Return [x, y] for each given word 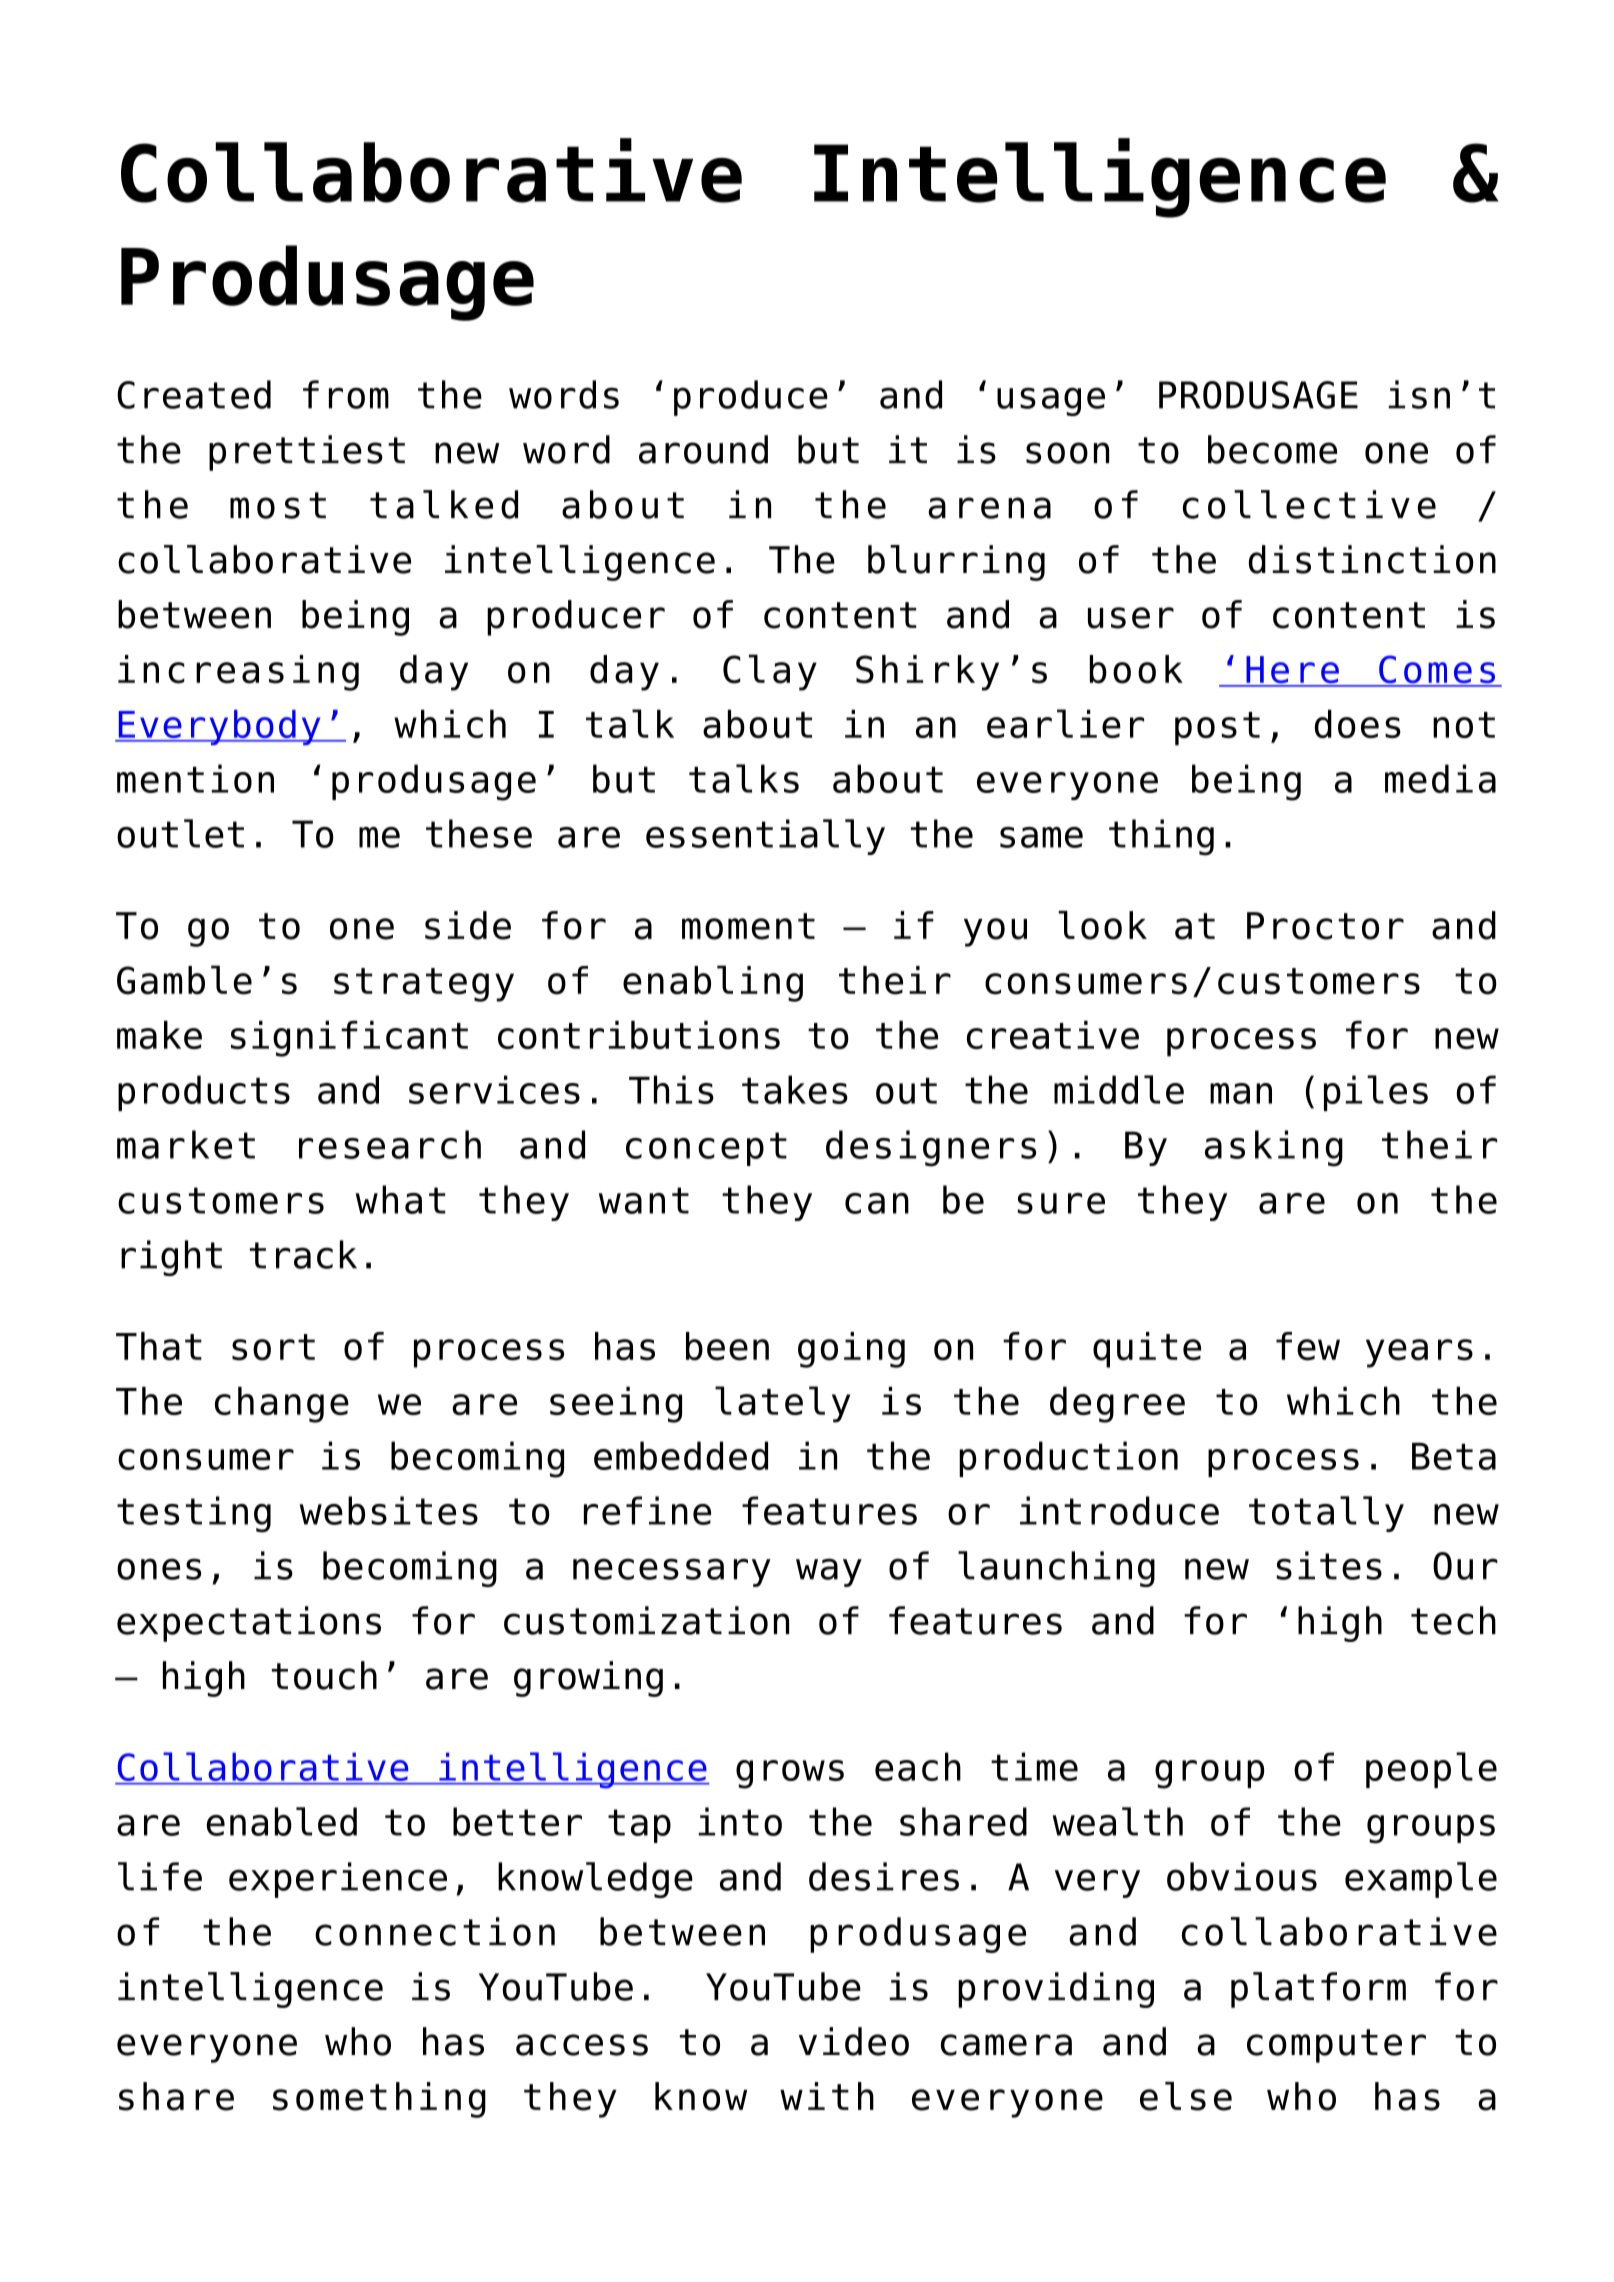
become [1272, 449]
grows [790, 1774]
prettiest [307, 453]
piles [1376, 1093]
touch [324, 1675]
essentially [765, 837]
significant [349, 1039]
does [1358, 724]
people [1431, 1770]
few [1308, 1346]
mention [195, 778]
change [282, 1405]
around [703, 449]
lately [782, 1404]
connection [435, 1931]
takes [795, 1089]
